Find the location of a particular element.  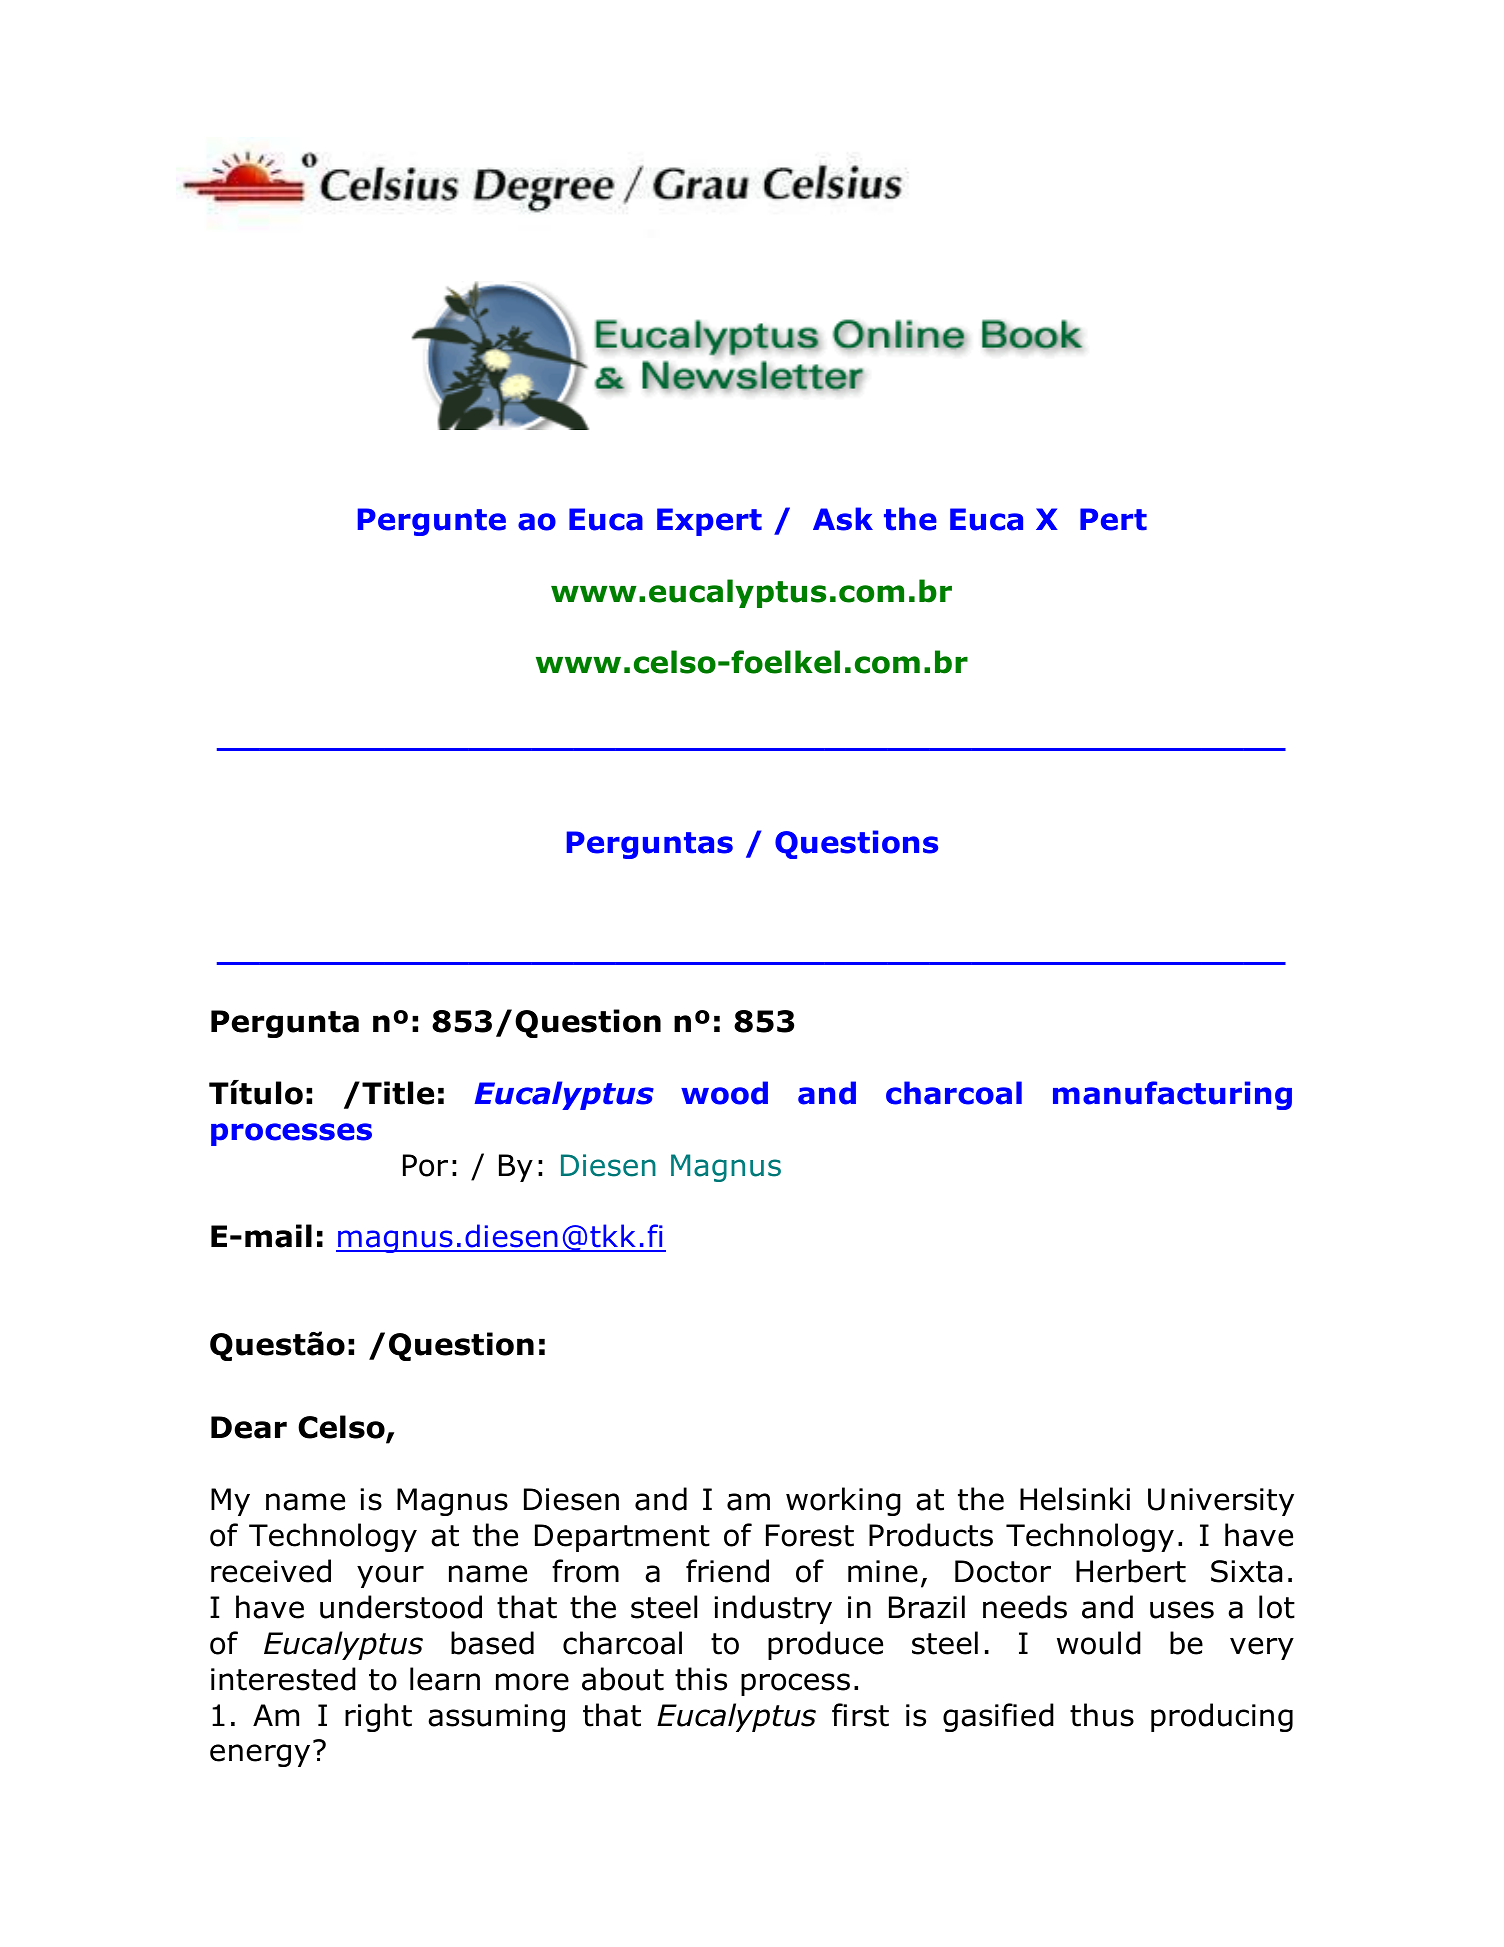

Title is located at coordinates (398, 1093).
